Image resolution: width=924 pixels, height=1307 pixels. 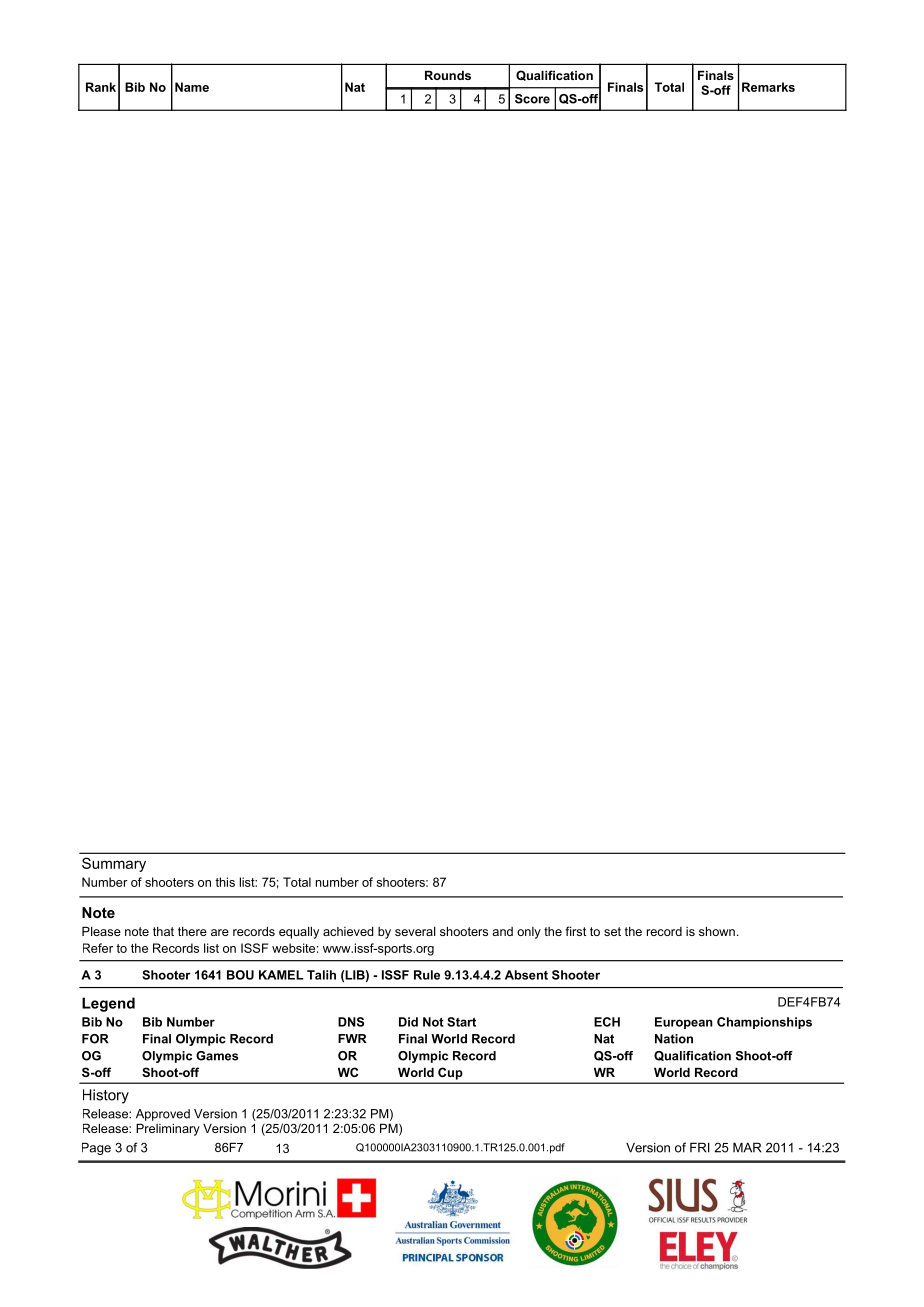 I want to click on shown, so click(x=717, y=931).
